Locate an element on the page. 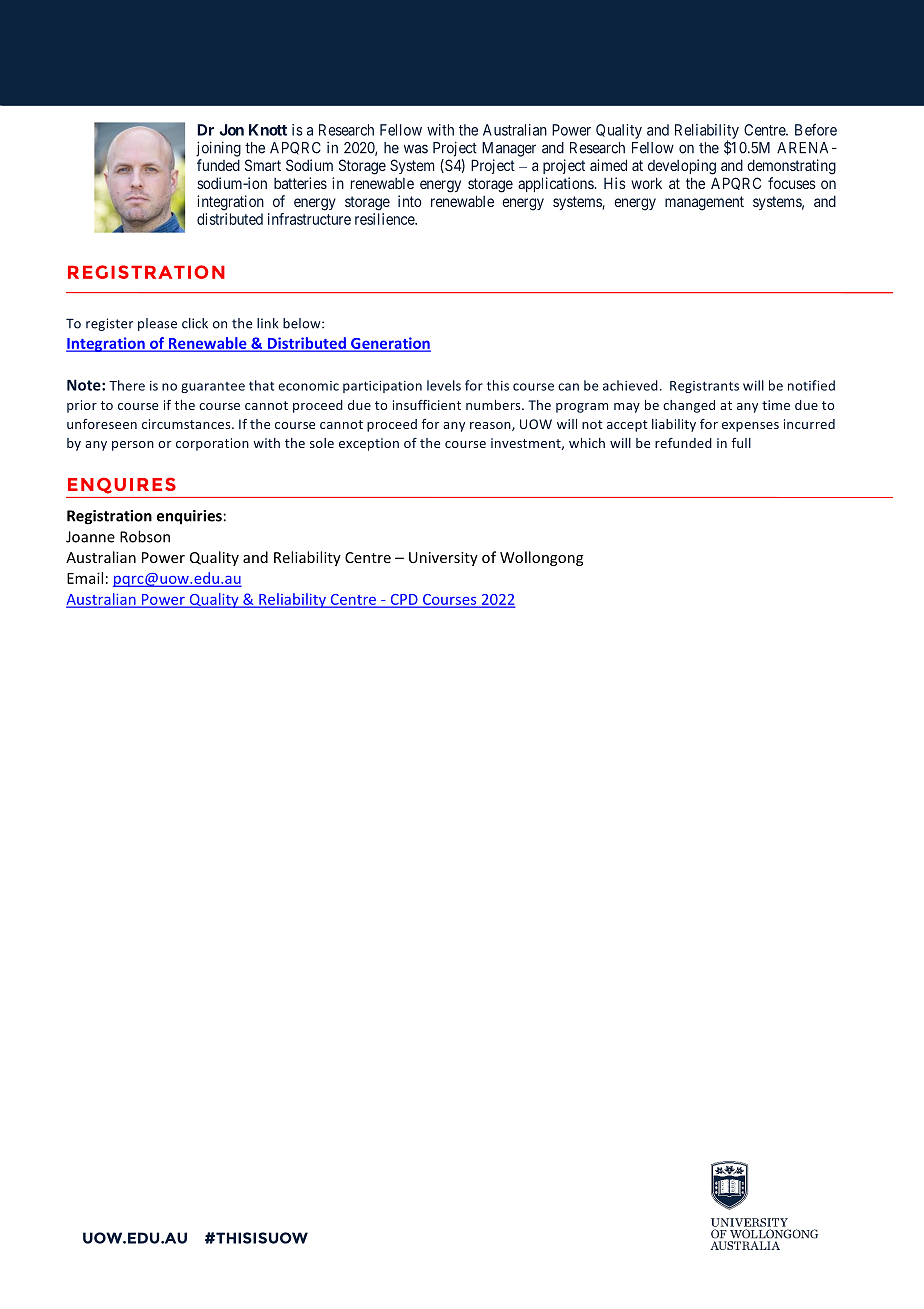  Email is located at coordinates (85, 578).
